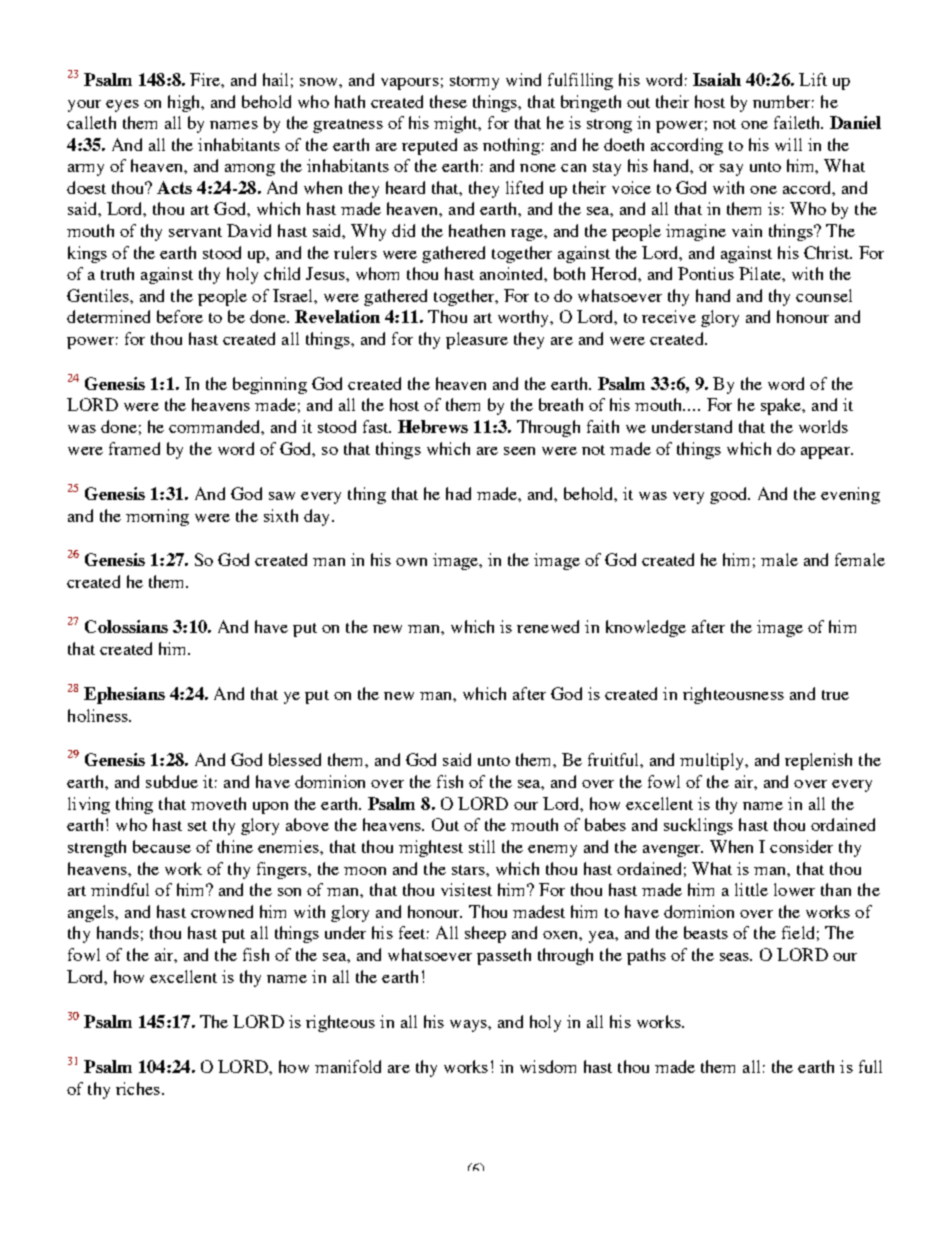 The width and height of the screenshot is (952, 1233). Describe the element at coordinates (730, 495) in the screenshot. I see `good` at that location.
